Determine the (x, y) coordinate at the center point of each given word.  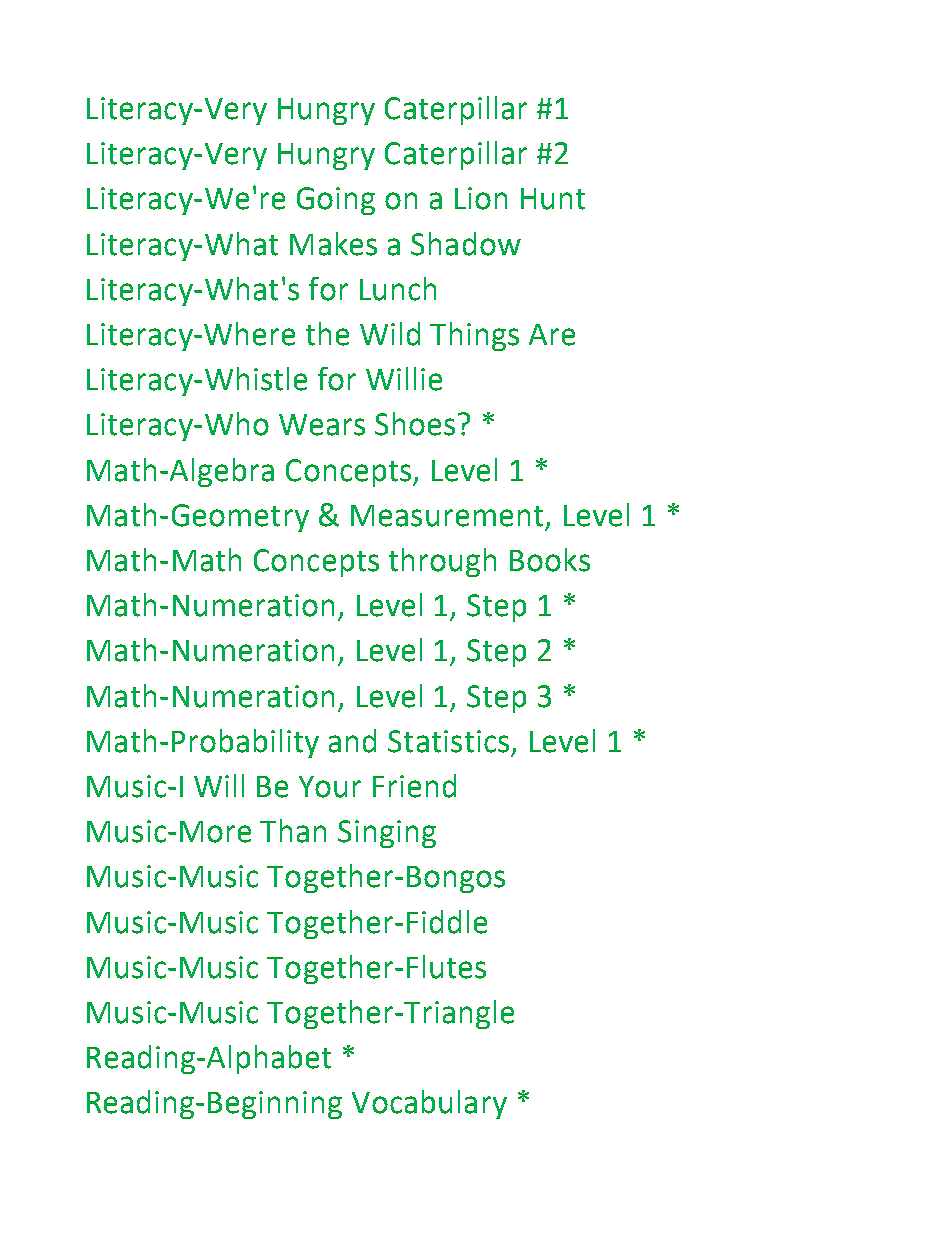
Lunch (398, 289)
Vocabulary (429, 1104)
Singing (387, 834)
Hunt (553, 199)
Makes (333, 244)
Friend (414, 786)
